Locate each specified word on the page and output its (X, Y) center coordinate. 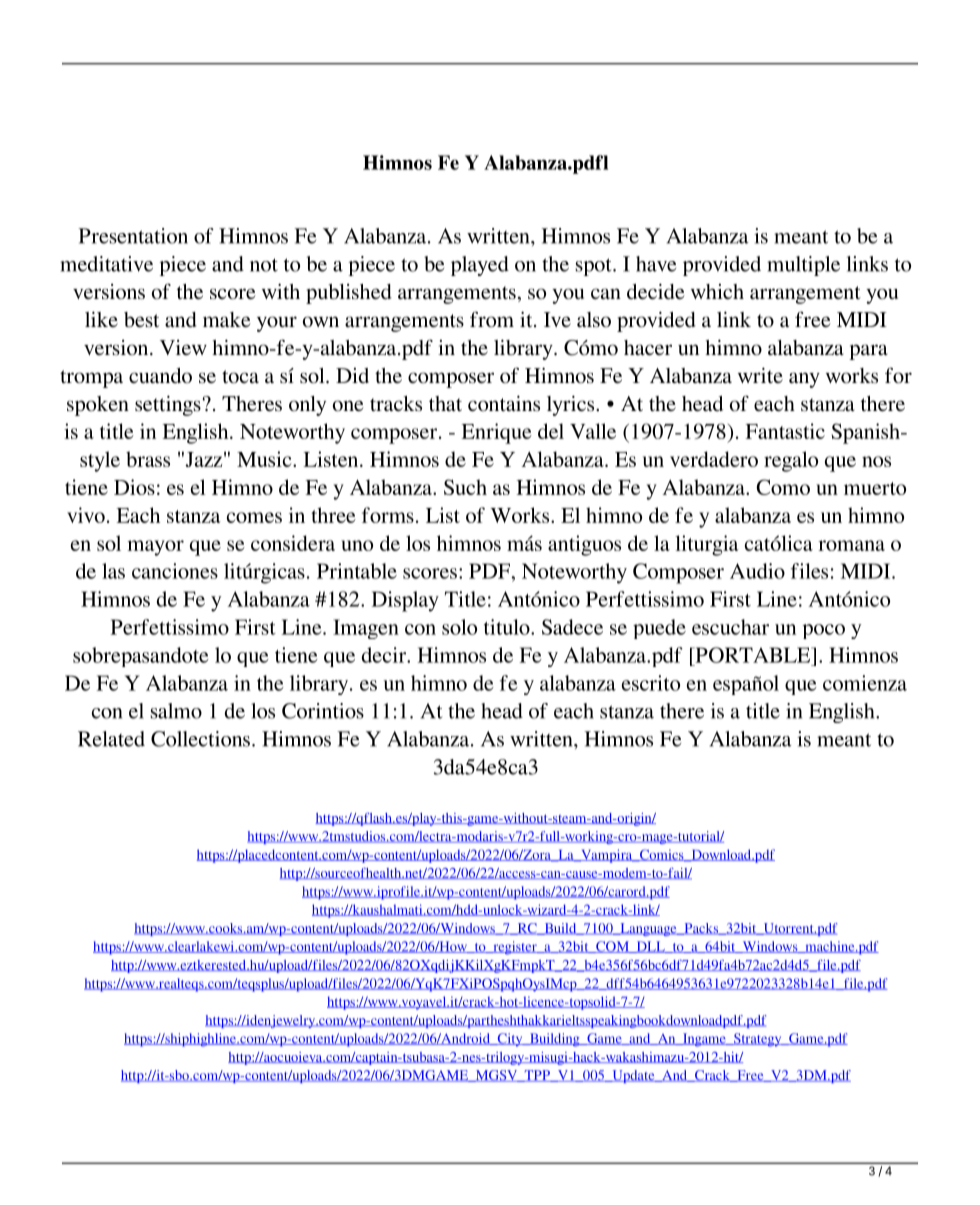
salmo (176, 711)
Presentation (133, 236)
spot (595, 267)
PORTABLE (753, 655)
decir (385, 655)
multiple (803, 266)
